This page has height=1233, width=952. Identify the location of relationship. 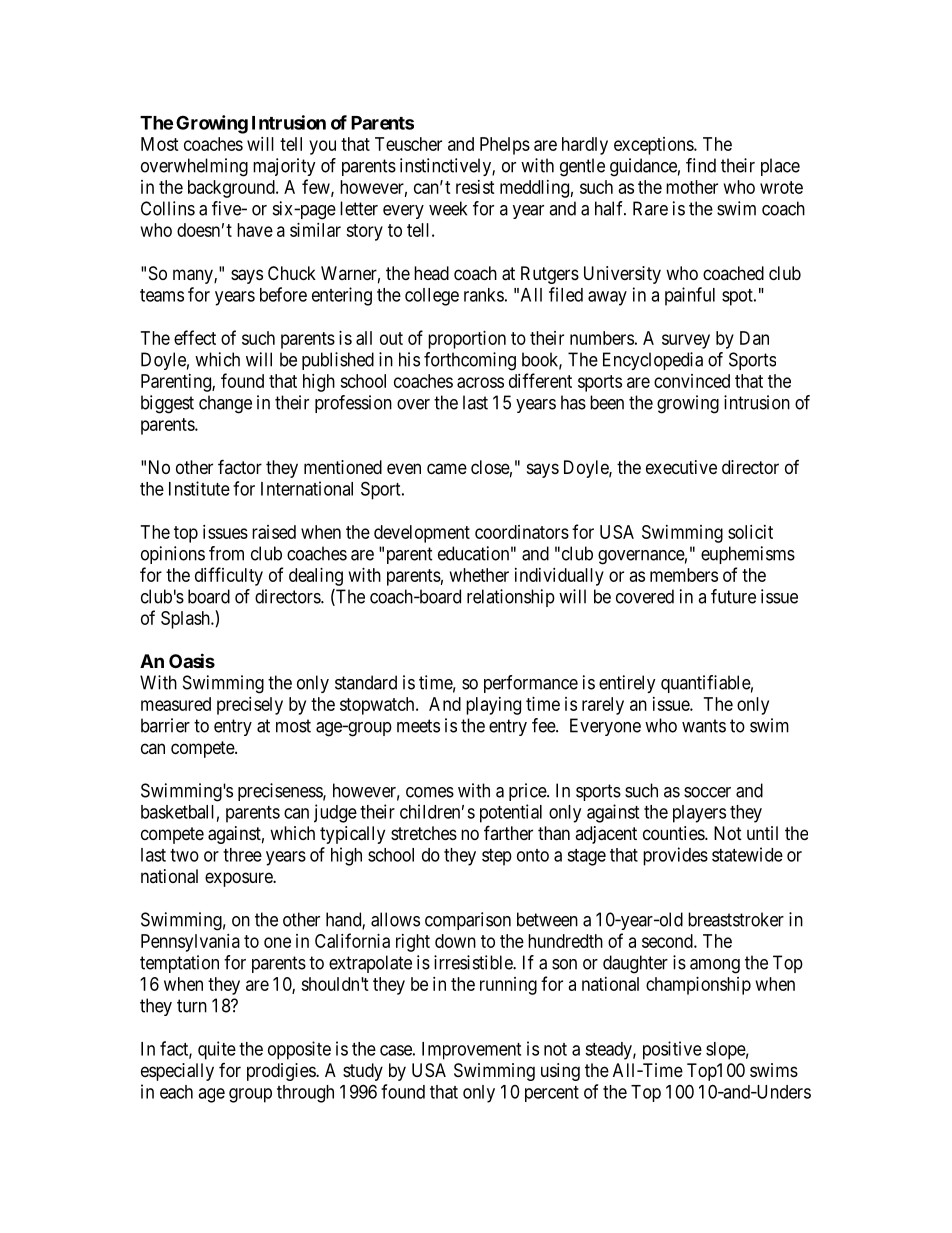
(511, 598).
